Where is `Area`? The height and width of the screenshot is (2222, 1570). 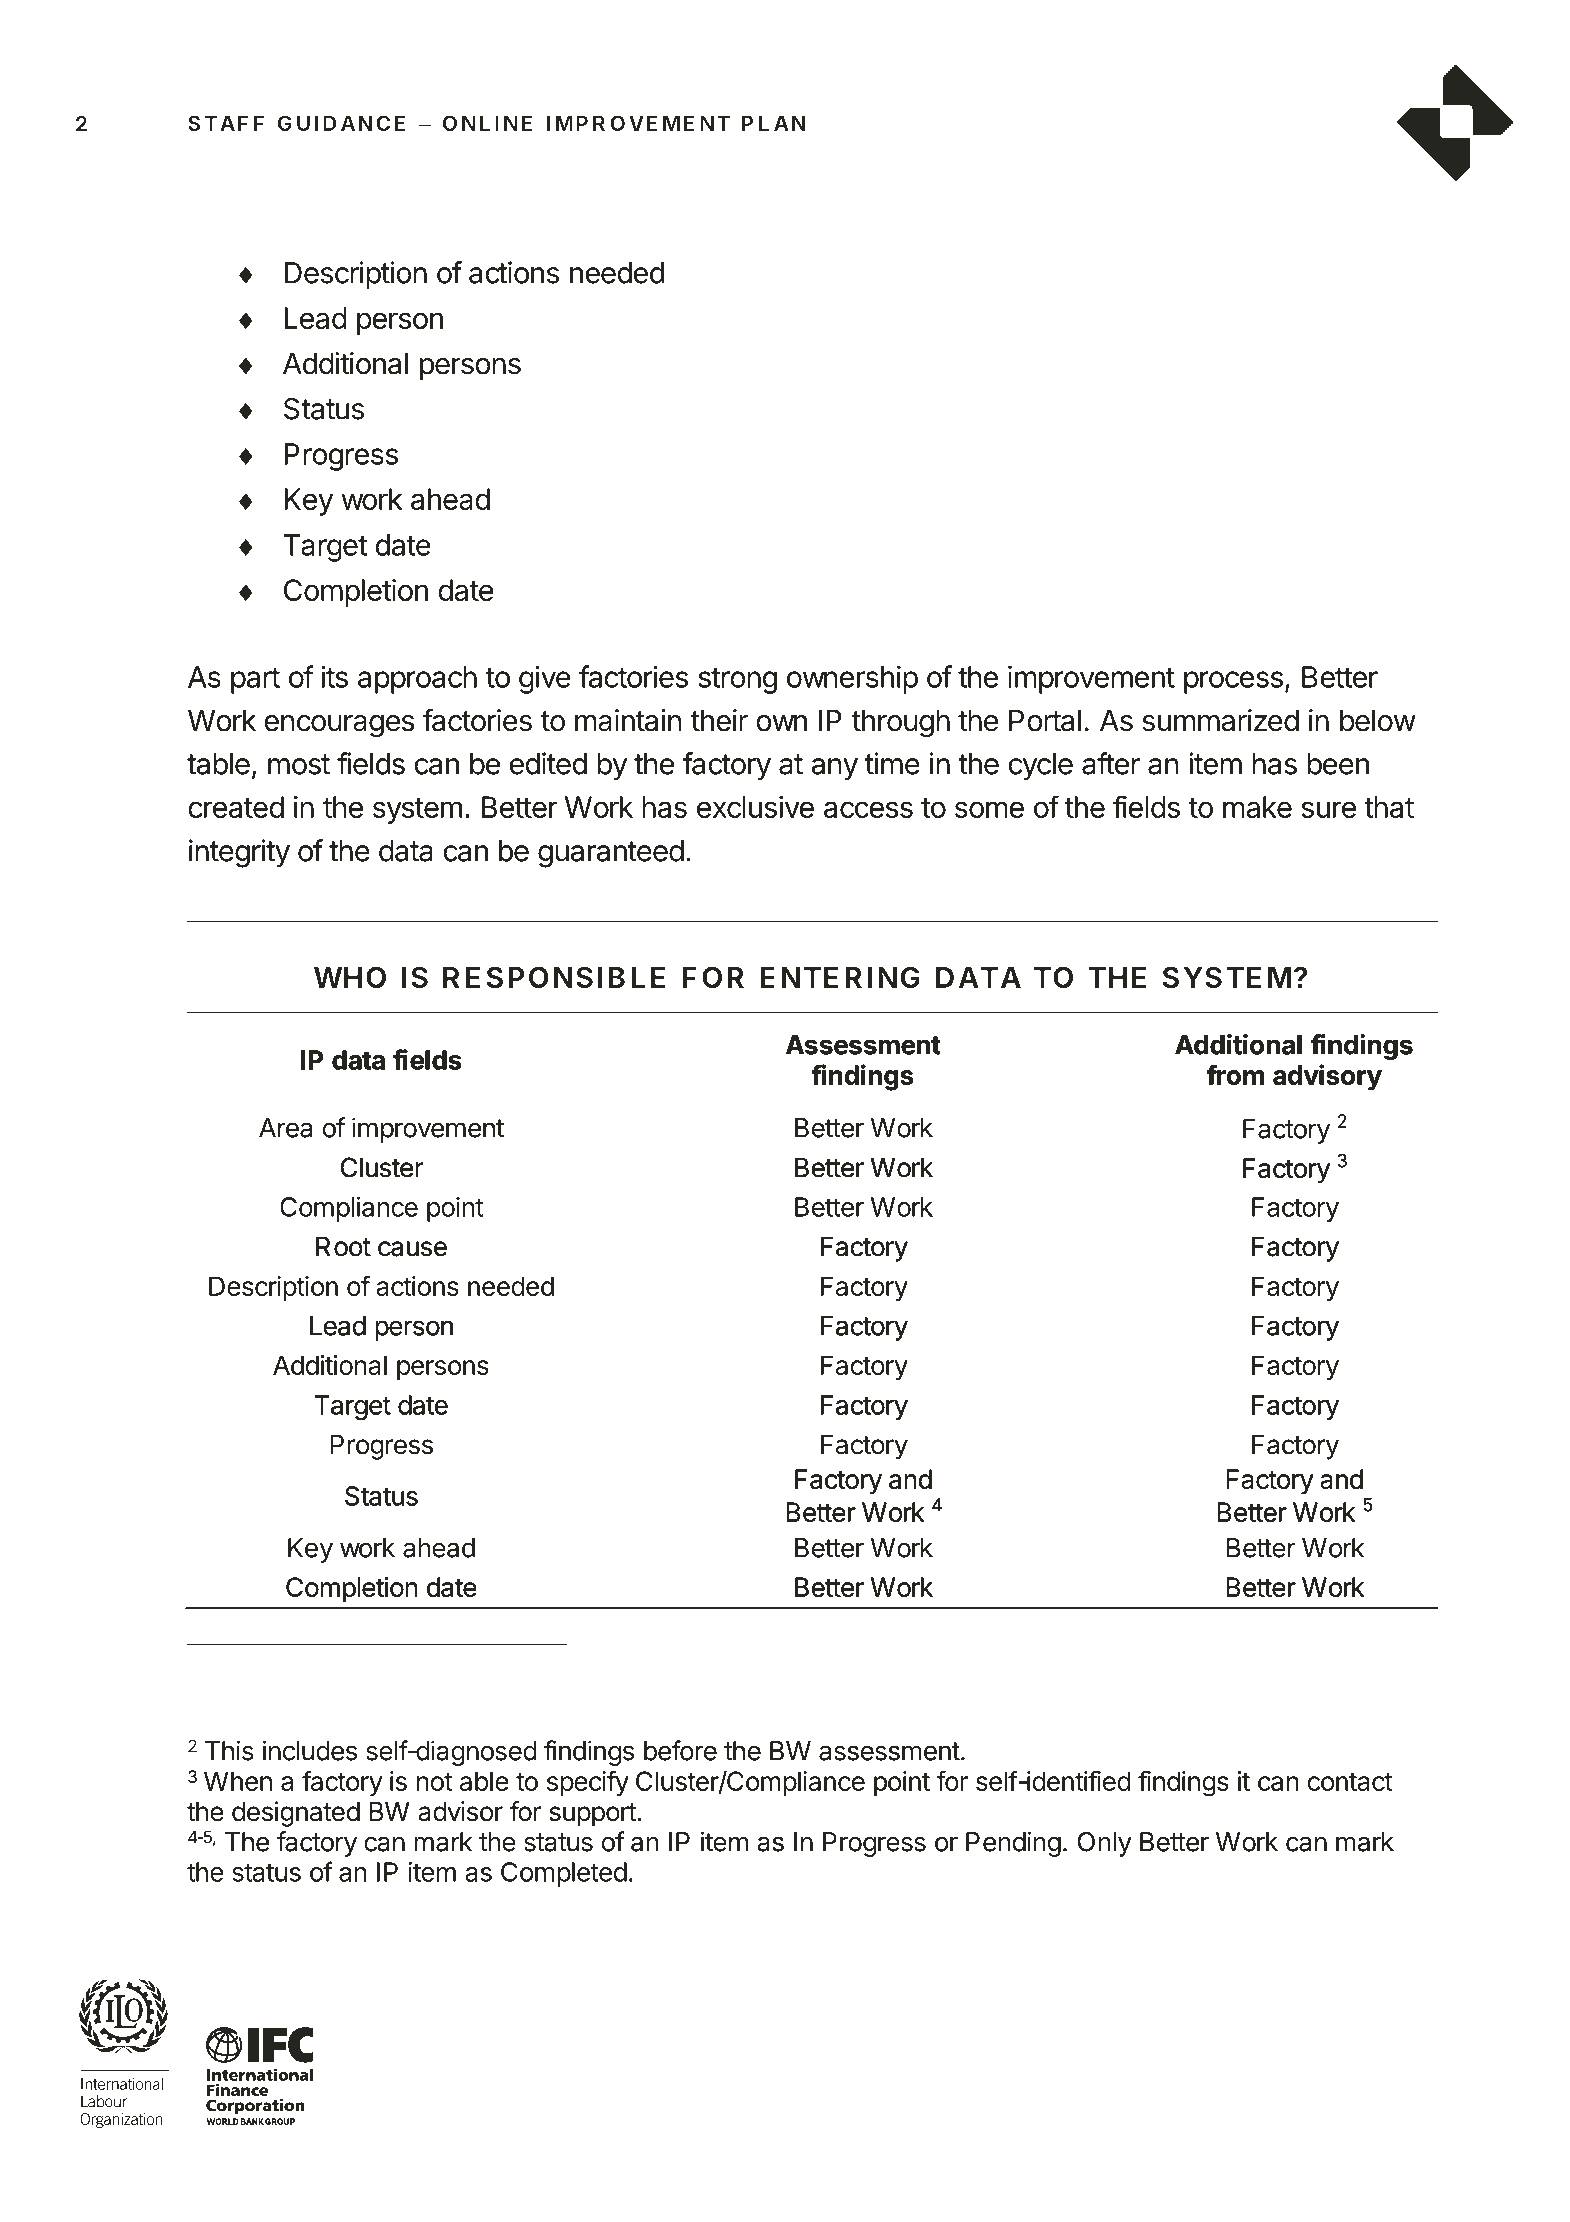 Area is located at coordinates (285, 1128).
